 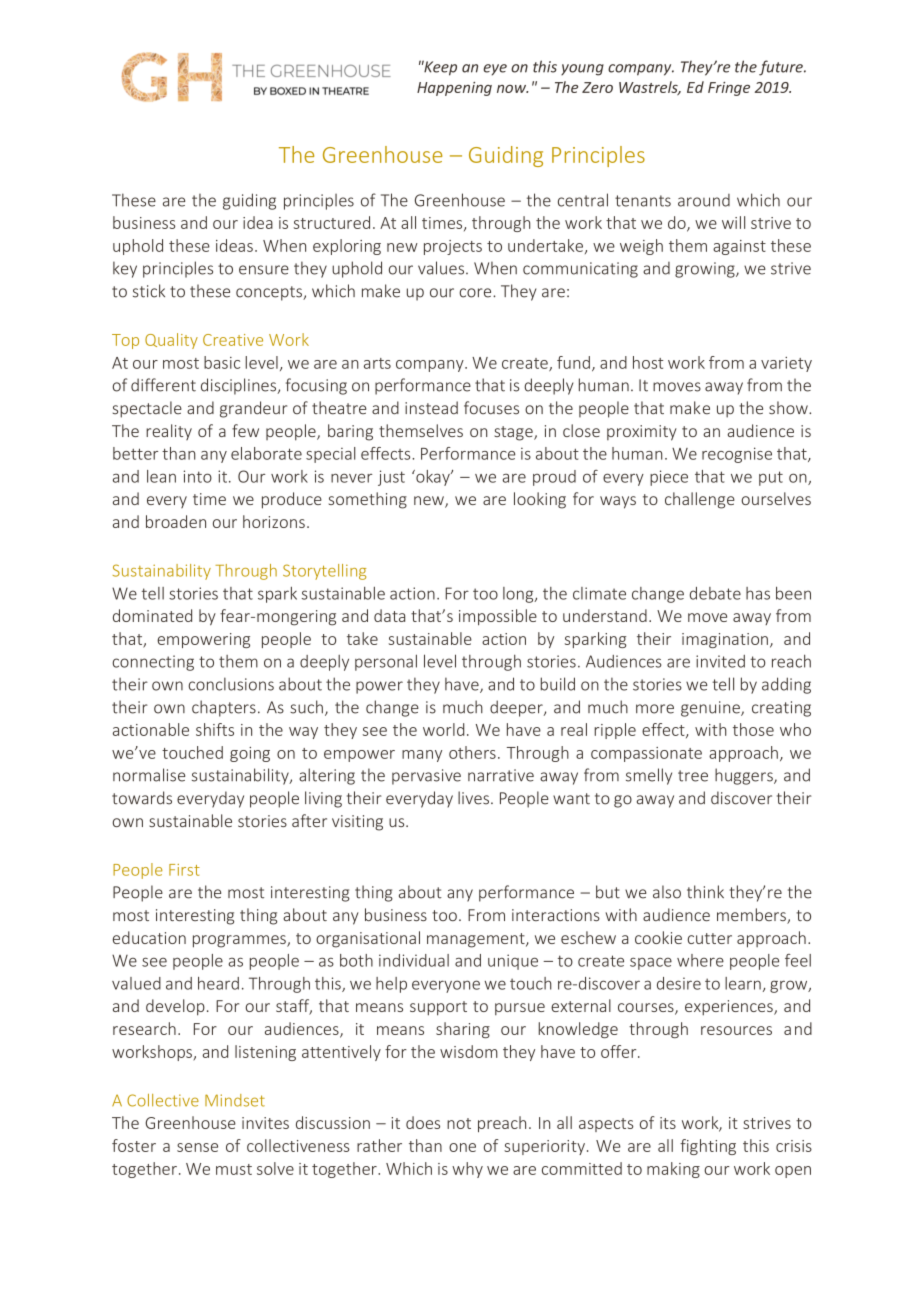 What do you see at coordinates (222, 362) in the screenshot?
I see `basic` at bounding box center [222, 362].
